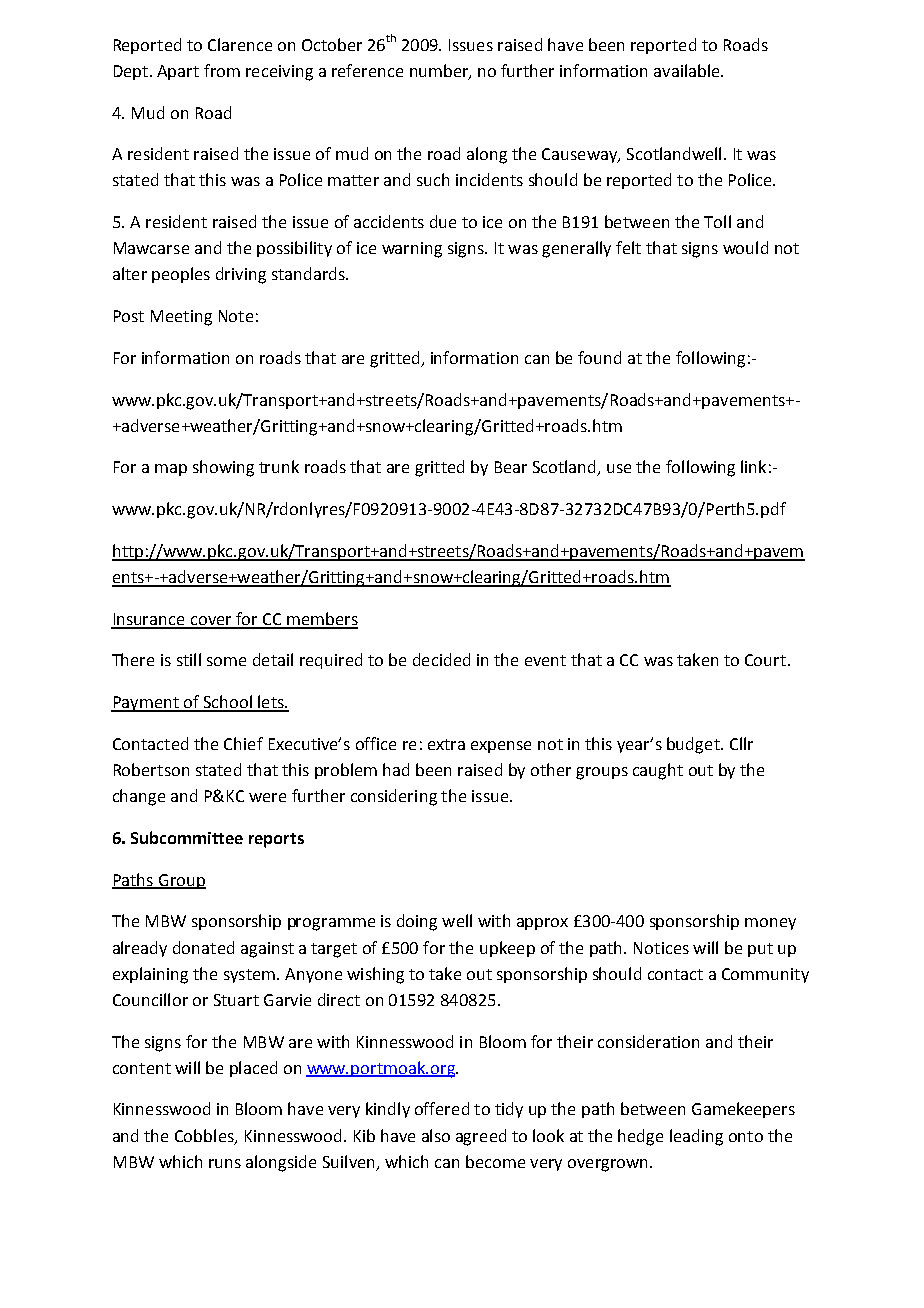 This document has height=1308, width=924. I want to click on warning, so click(412, 250).
